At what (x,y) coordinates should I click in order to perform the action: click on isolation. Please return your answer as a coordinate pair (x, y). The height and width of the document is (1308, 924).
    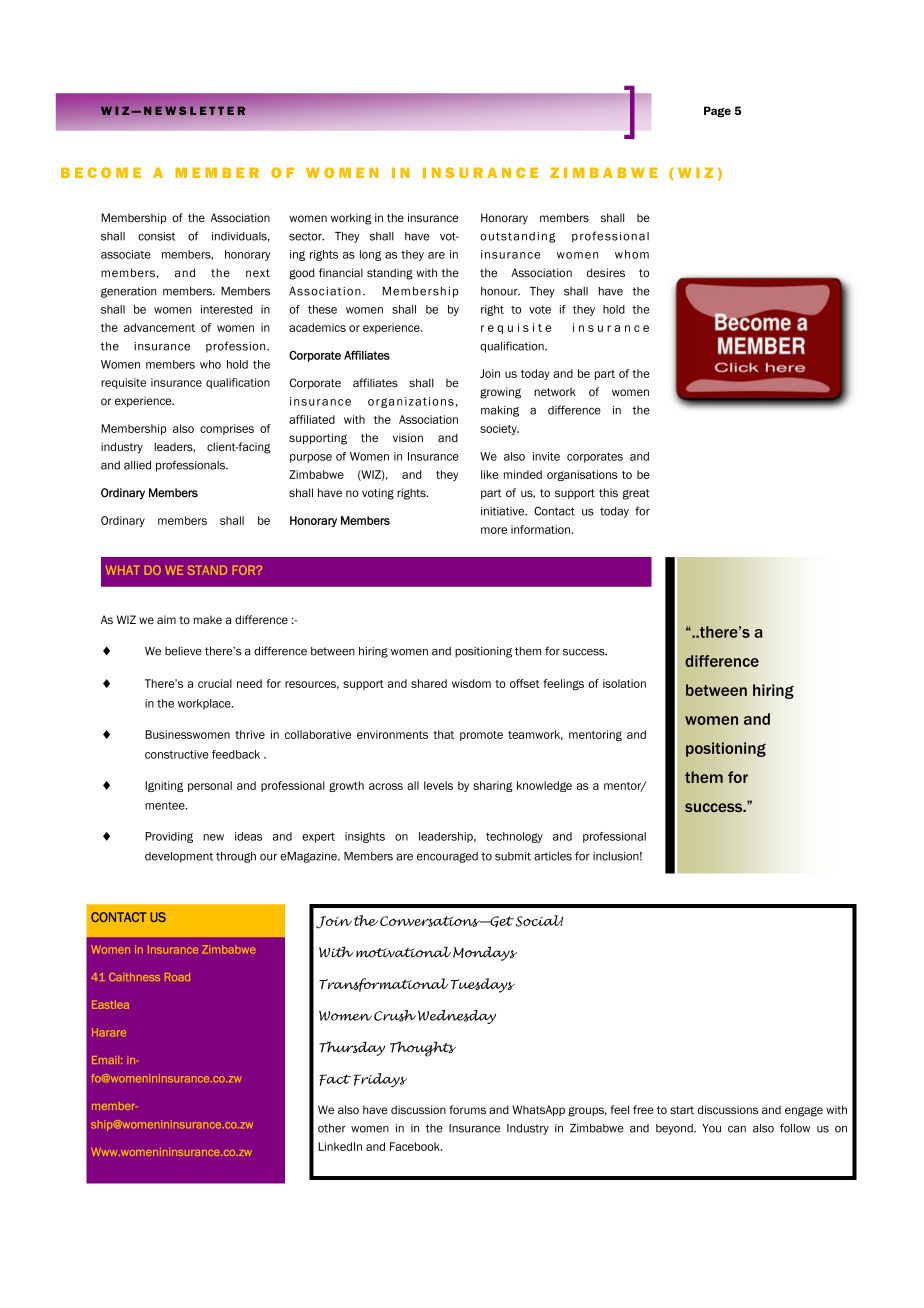
    Looking at the image, I should click on (624, 683).
